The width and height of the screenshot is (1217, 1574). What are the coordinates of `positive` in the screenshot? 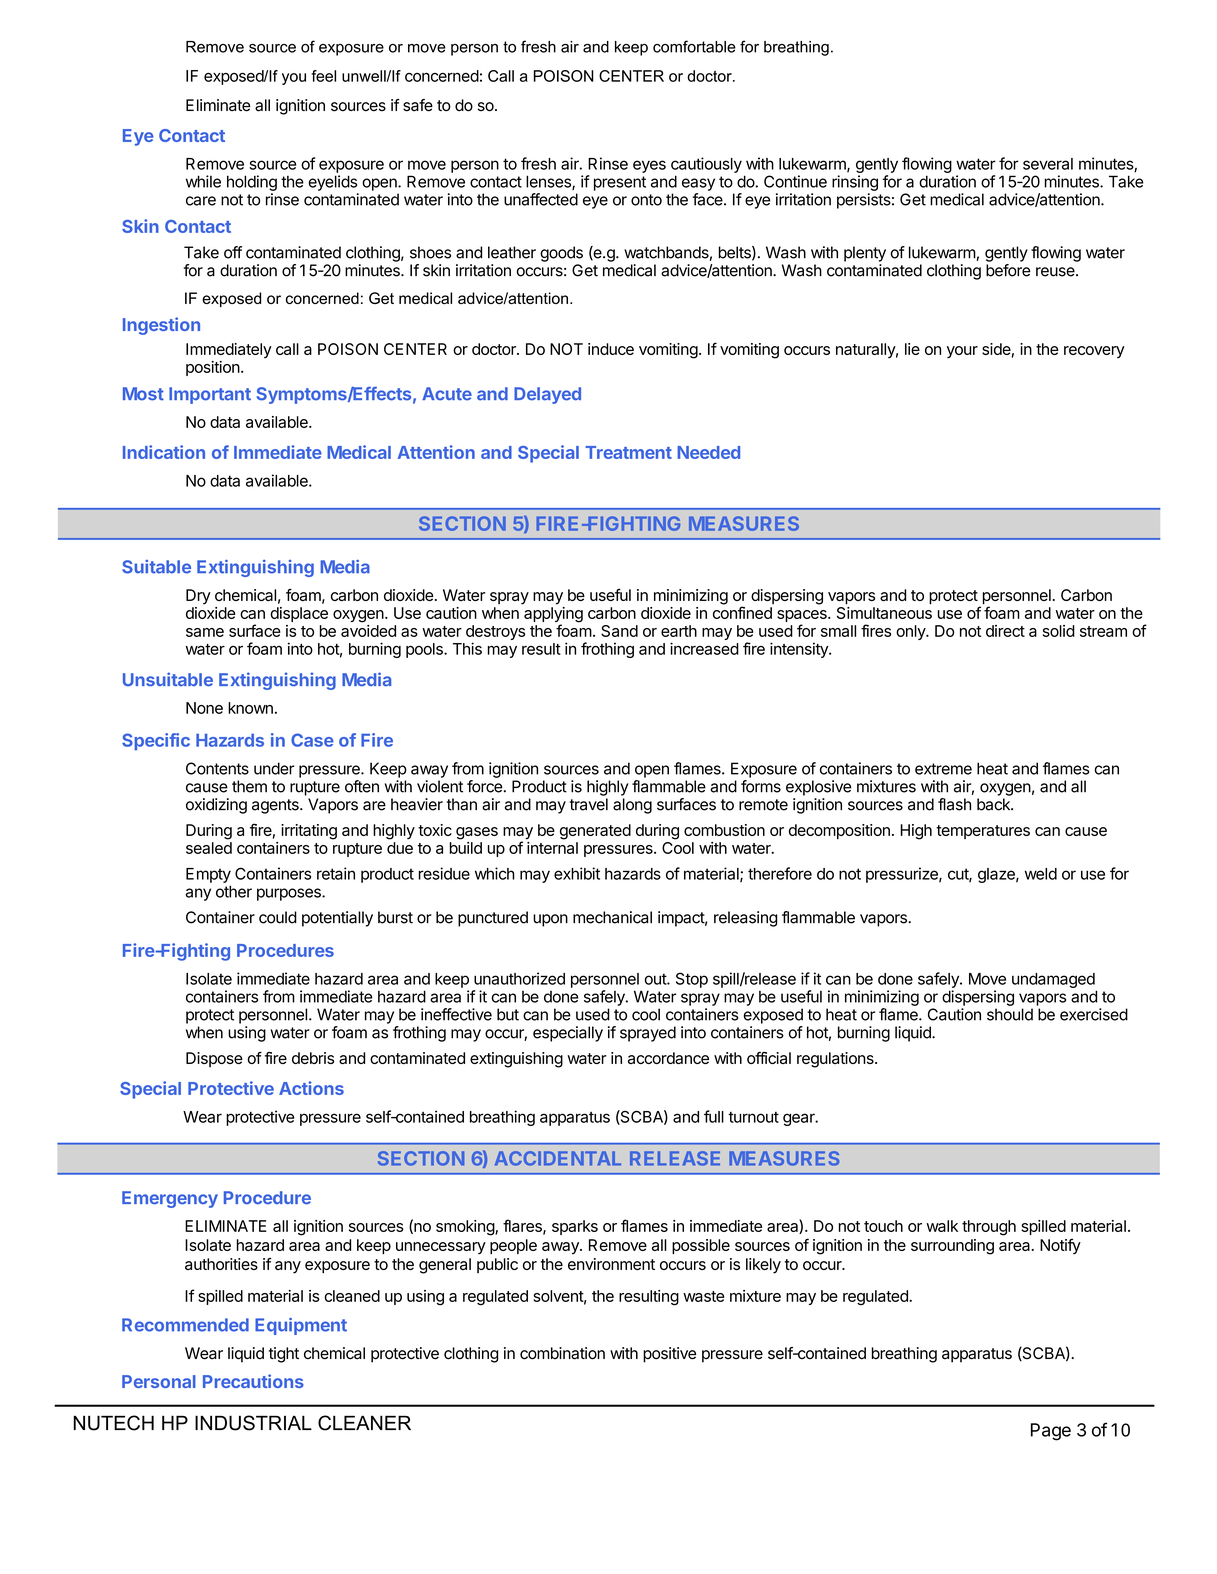 It's located at (669, 1355).
